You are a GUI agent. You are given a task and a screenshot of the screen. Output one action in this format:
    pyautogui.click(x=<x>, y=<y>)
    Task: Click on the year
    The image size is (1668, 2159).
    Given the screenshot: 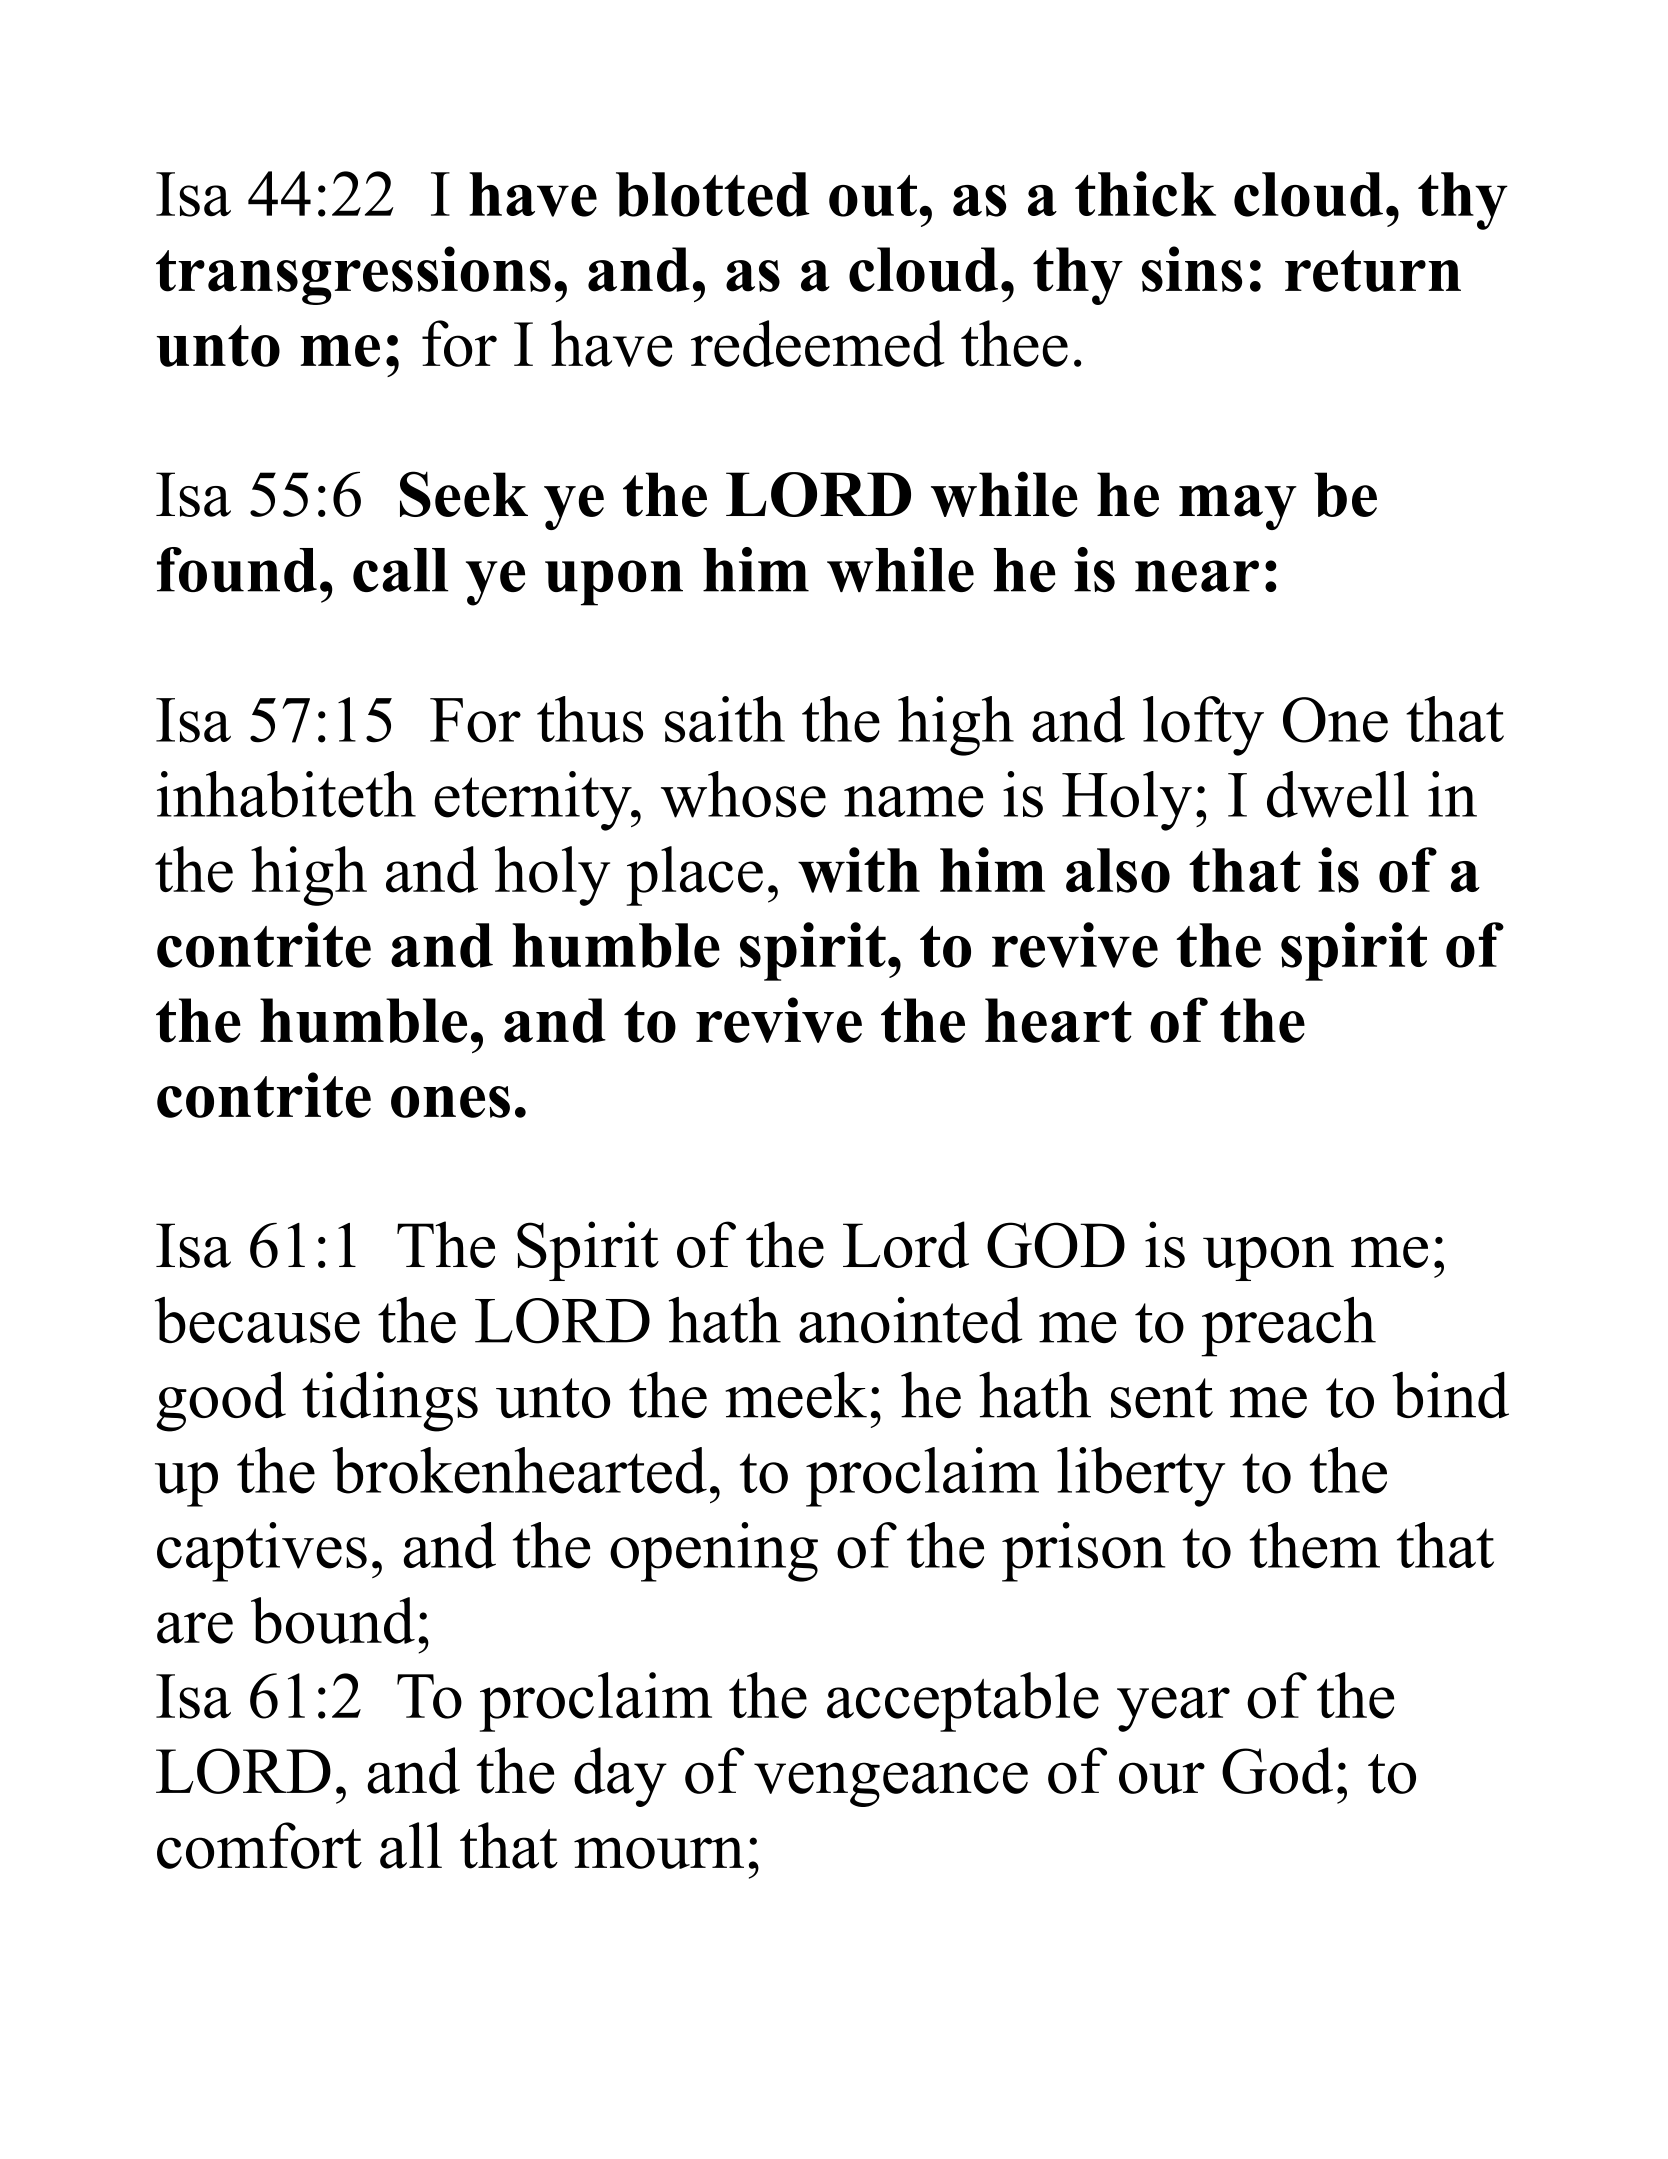 What is the action you would take?
    pyautogui.click(x=1173, y=1709)
